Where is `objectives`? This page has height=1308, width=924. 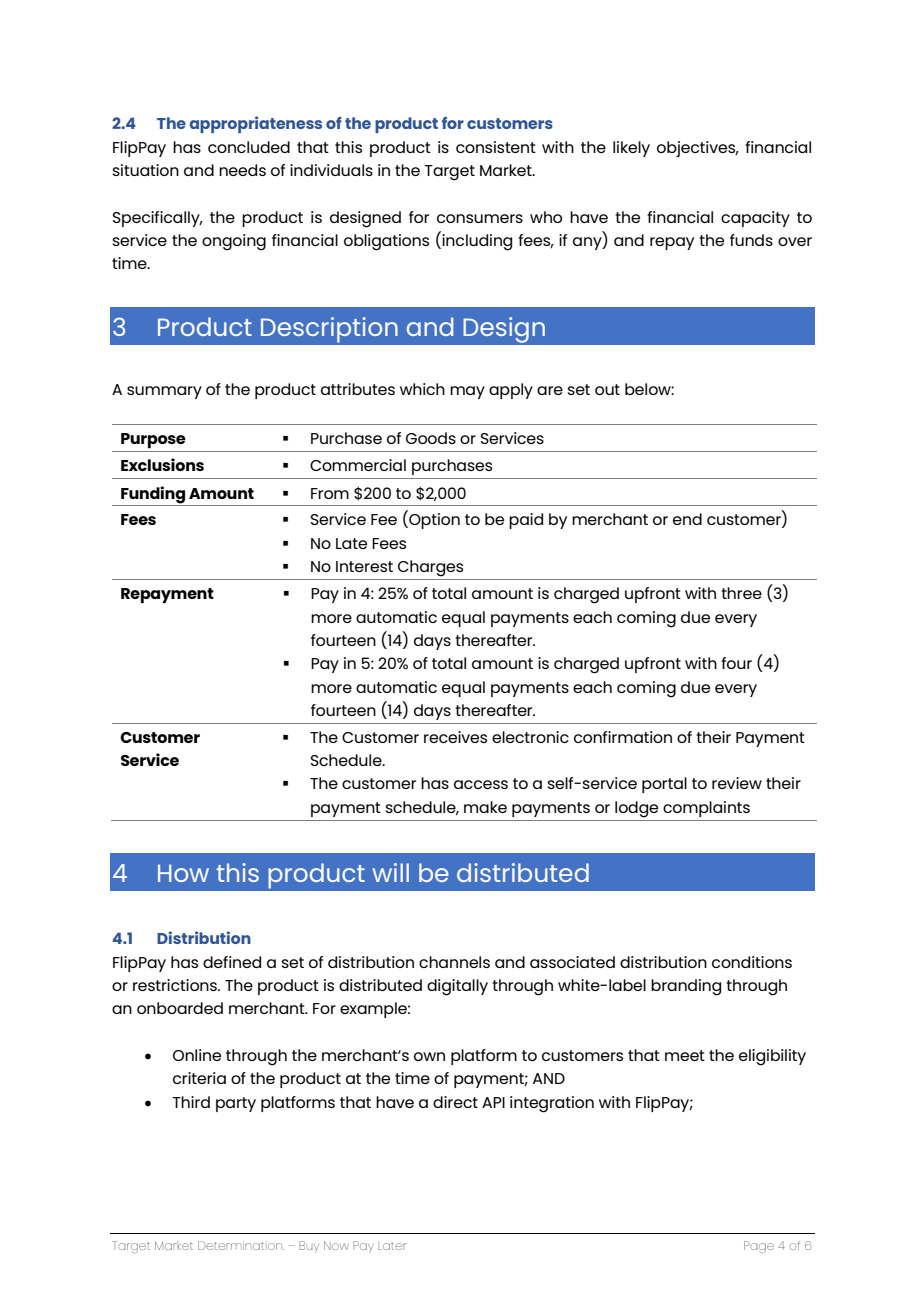 objectives is located at coordinates (697, 149).
